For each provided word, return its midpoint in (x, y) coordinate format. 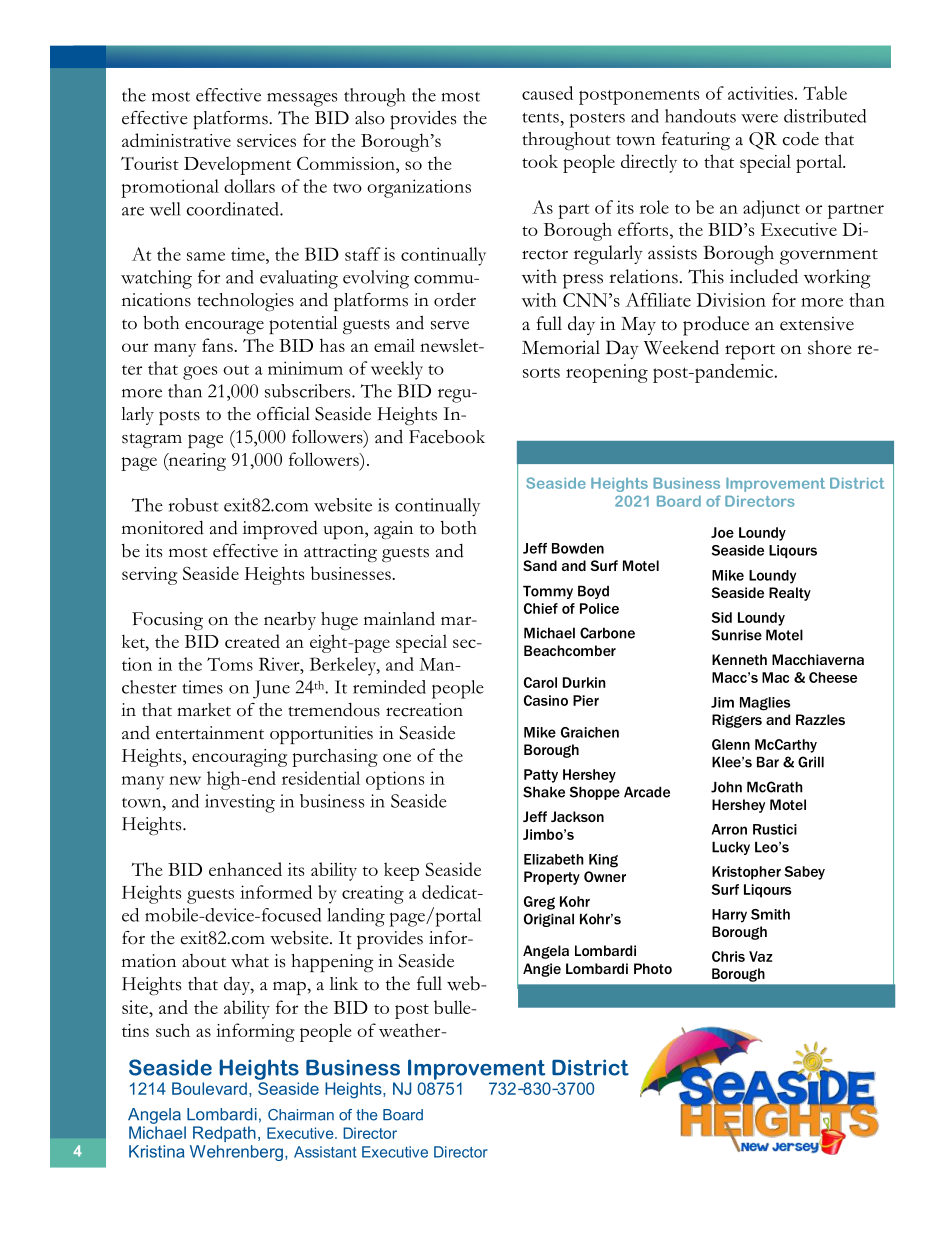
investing (240, 803)
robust (193, 505)
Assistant (325, 1152)
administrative (176, 140)
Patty (541, 776)
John (726, 787)
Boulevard (209, 1088)
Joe (722, 532)
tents (540, 117)
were (759, 118)
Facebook (447, 437)
